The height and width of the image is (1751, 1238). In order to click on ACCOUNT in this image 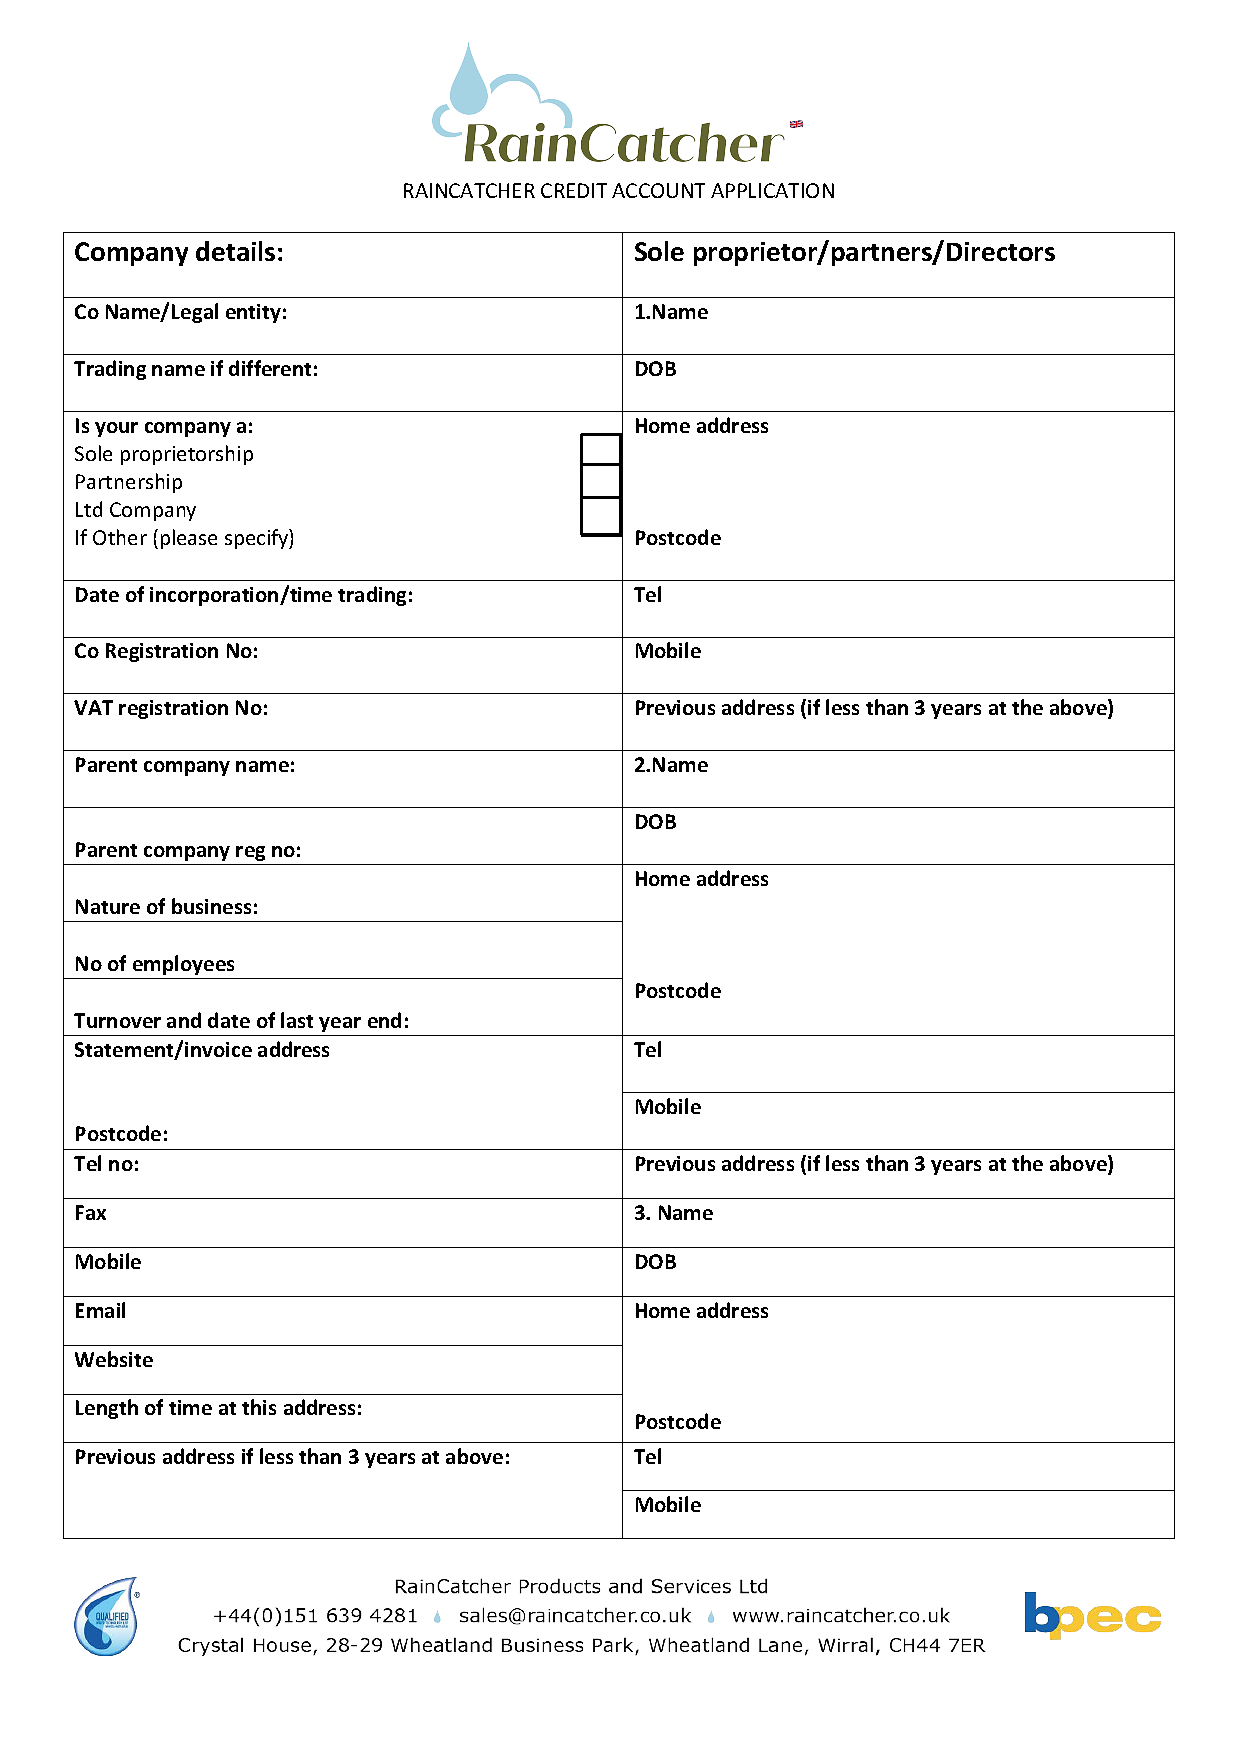, I will do `click(658, 190)`.
